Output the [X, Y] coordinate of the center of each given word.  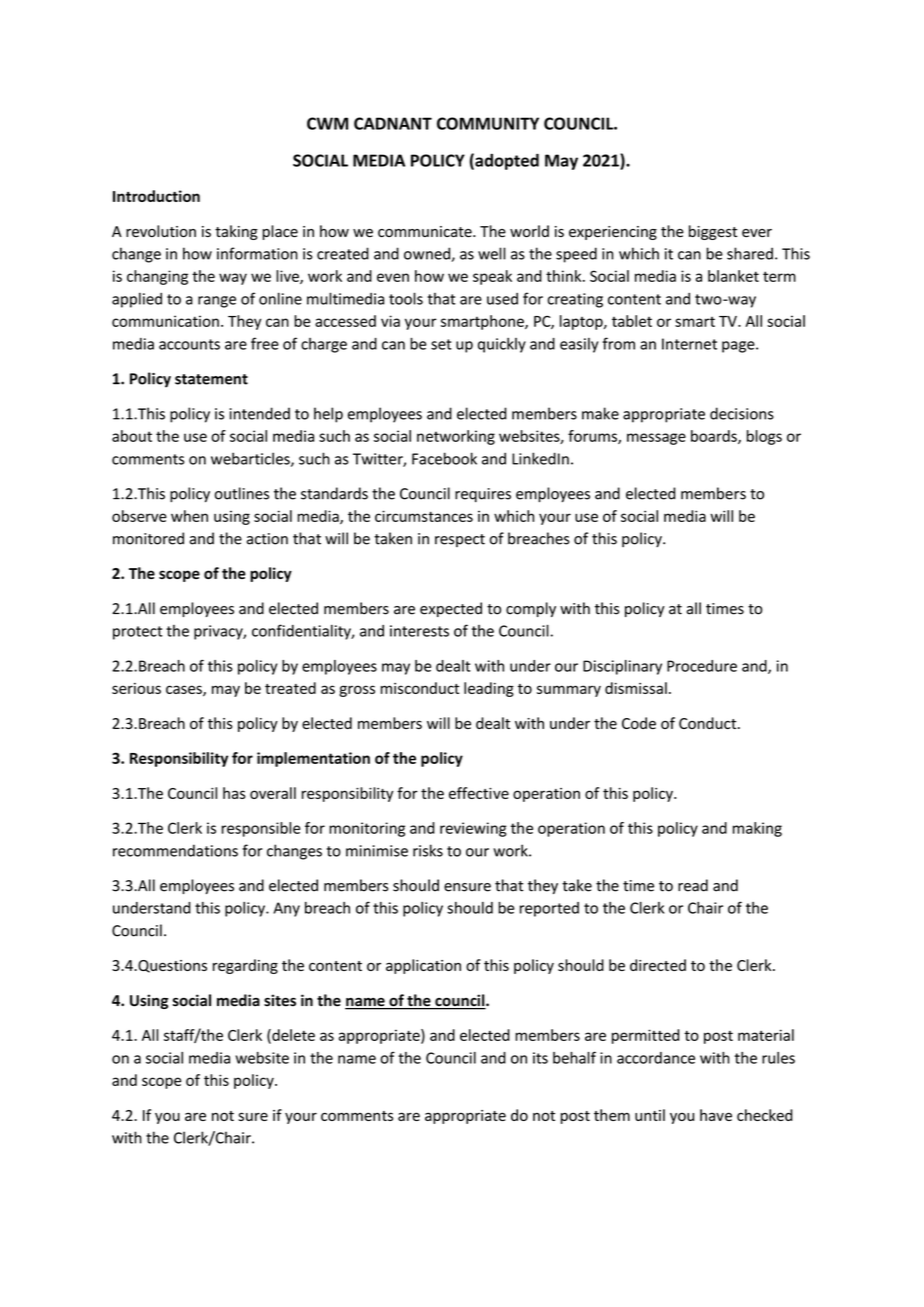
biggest [713, 232]
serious [136, 688]
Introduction [156, 196]
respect [460, 540]
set [441, 344]
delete [292, 1036]
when [189, 516]
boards [715, 437]
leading [489, 689]
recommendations [175, 850]
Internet [689, 344]
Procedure [702, 666]
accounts [189, 344]
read [693, 885]
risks [428, 850]
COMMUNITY [488, 123]
